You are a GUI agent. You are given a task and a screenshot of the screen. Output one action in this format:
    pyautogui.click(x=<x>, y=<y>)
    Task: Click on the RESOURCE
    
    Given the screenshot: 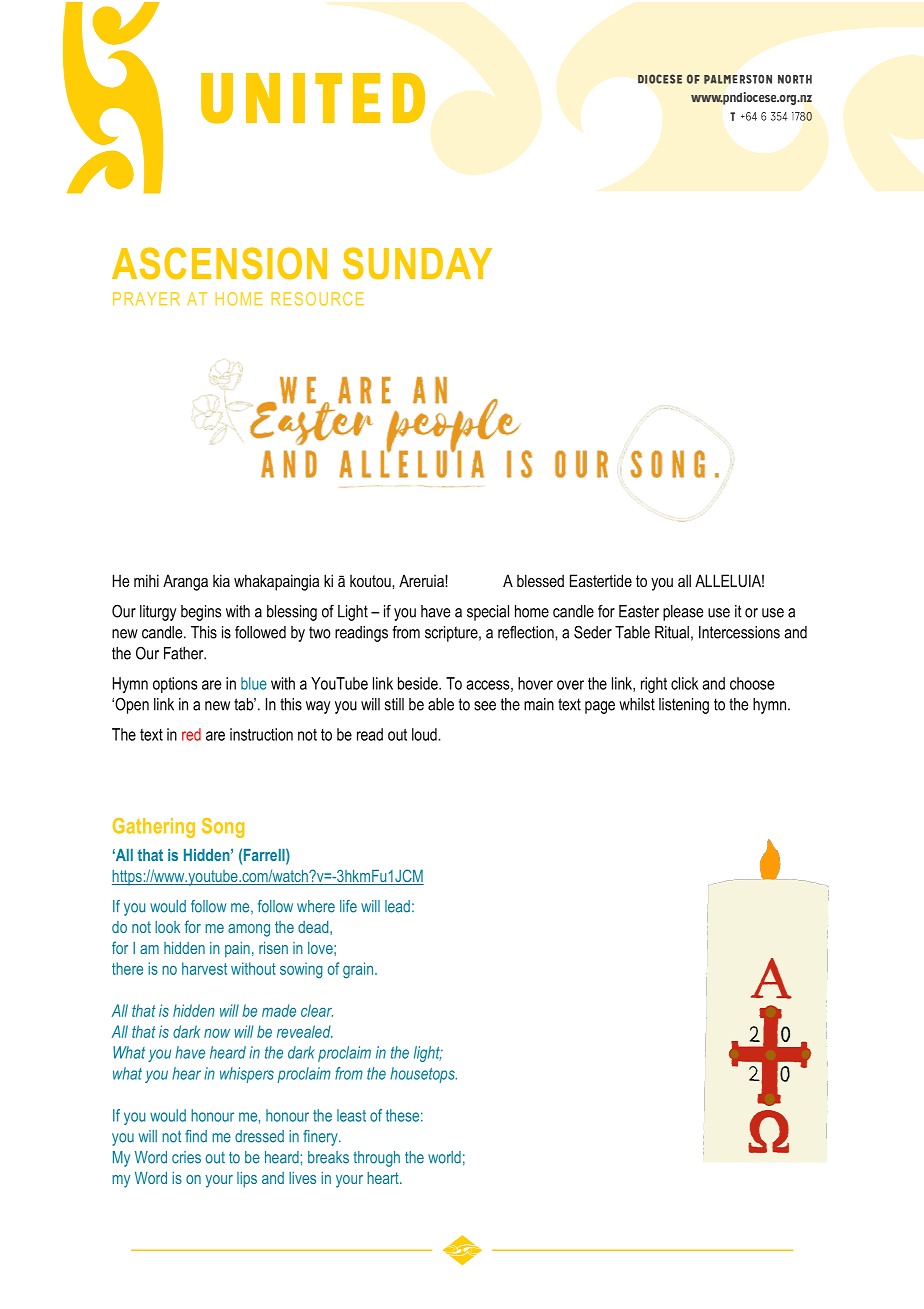 What is the action you would take?
    pyautogui.click(x=317, y=299)
